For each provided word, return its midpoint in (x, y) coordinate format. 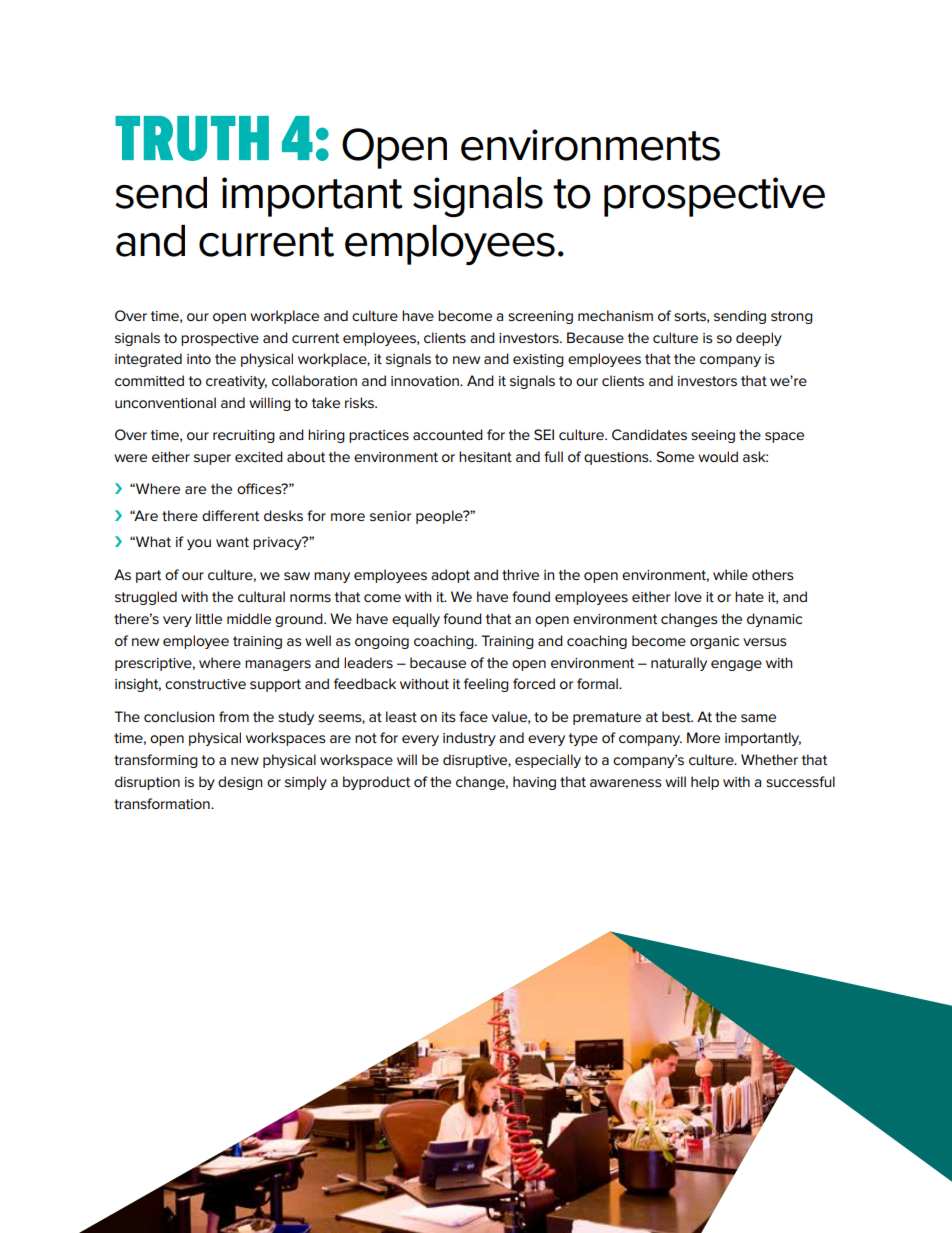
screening (540, 317)
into (199, 359)
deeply (759, 339)
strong (792, 317)
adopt (450, 576)
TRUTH (192, 138)
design (240, 783)
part (148, 576)
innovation (426, 381)
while (730, 574)
